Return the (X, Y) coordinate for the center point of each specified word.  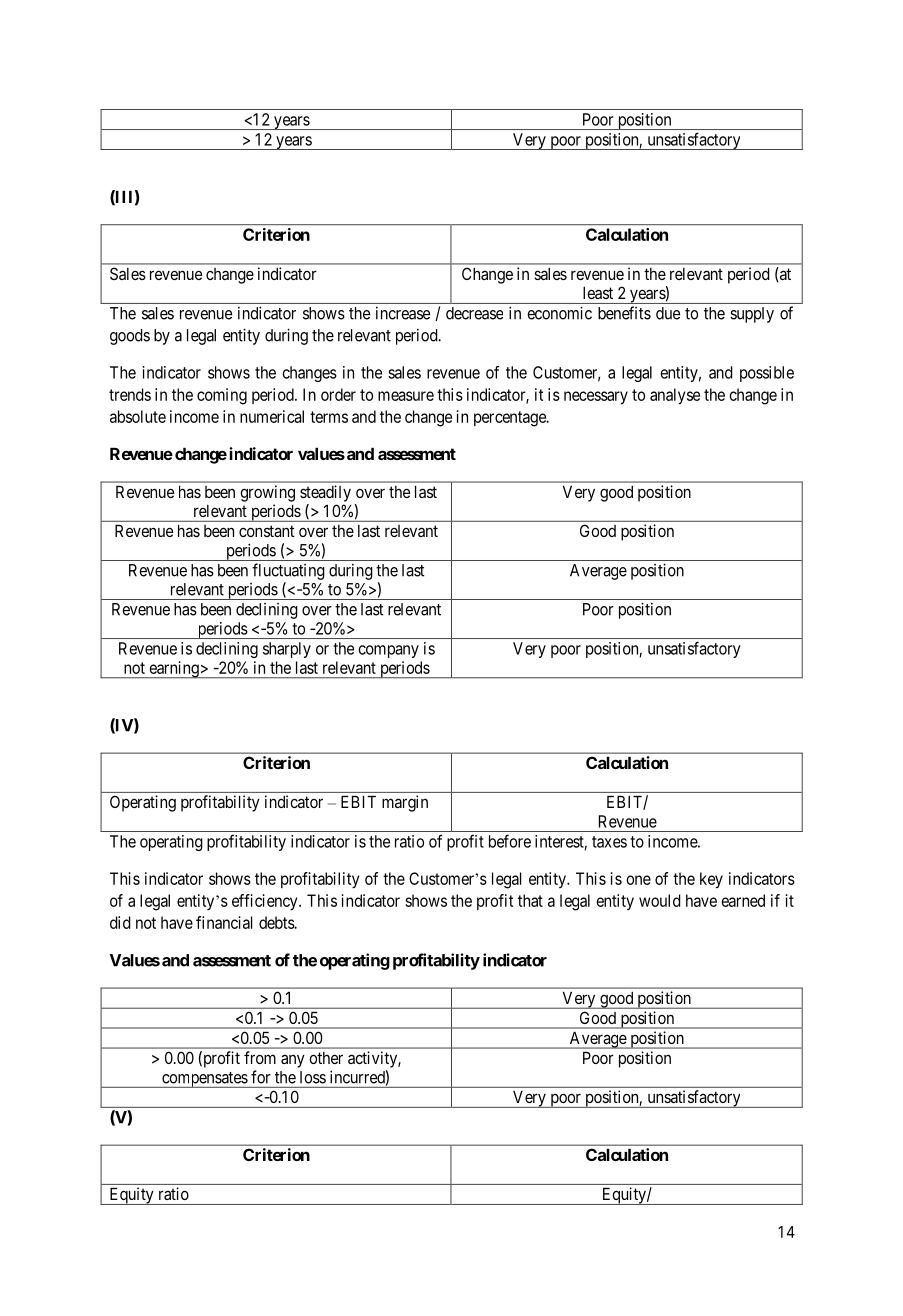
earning (174, 670)
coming (222, 396)
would (660, 900)
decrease (474, 313)
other (326, 1058)
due (668, 313)
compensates (204, 1080)
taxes (609, 842)
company (389, 651)
